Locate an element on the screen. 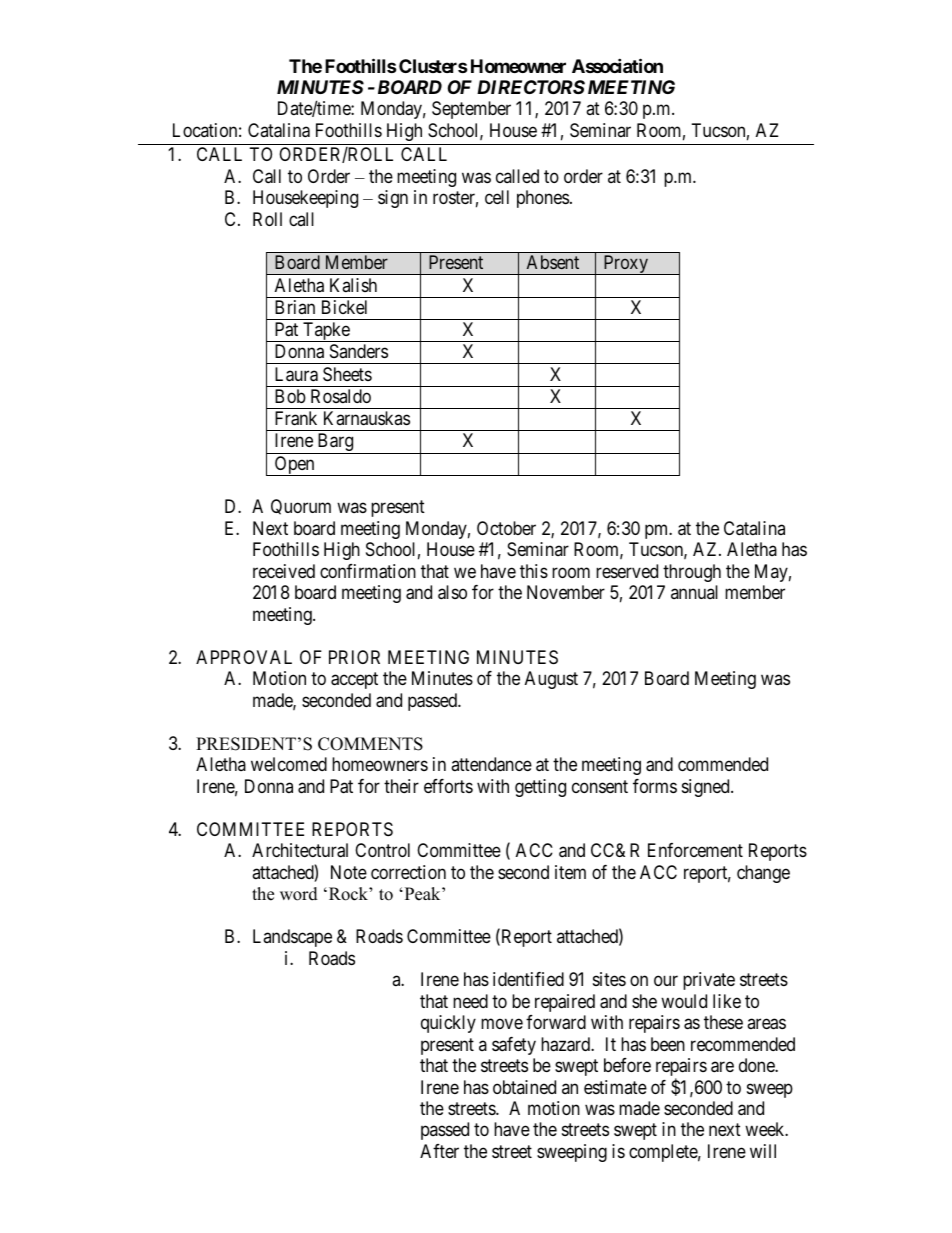  attendance is located at coordinates (491, 764).
